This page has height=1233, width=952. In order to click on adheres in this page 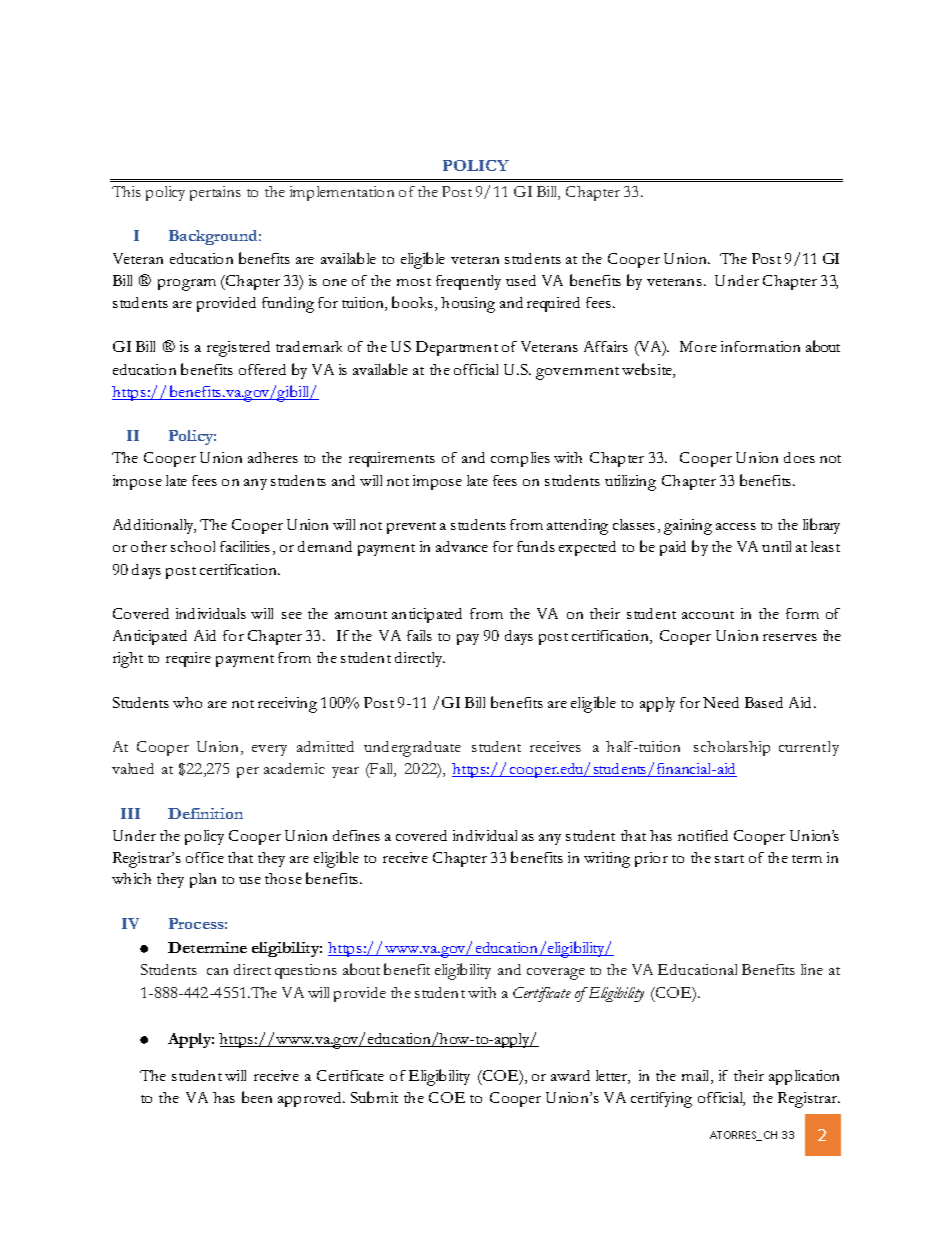, I will do `click(273, 457)`.
